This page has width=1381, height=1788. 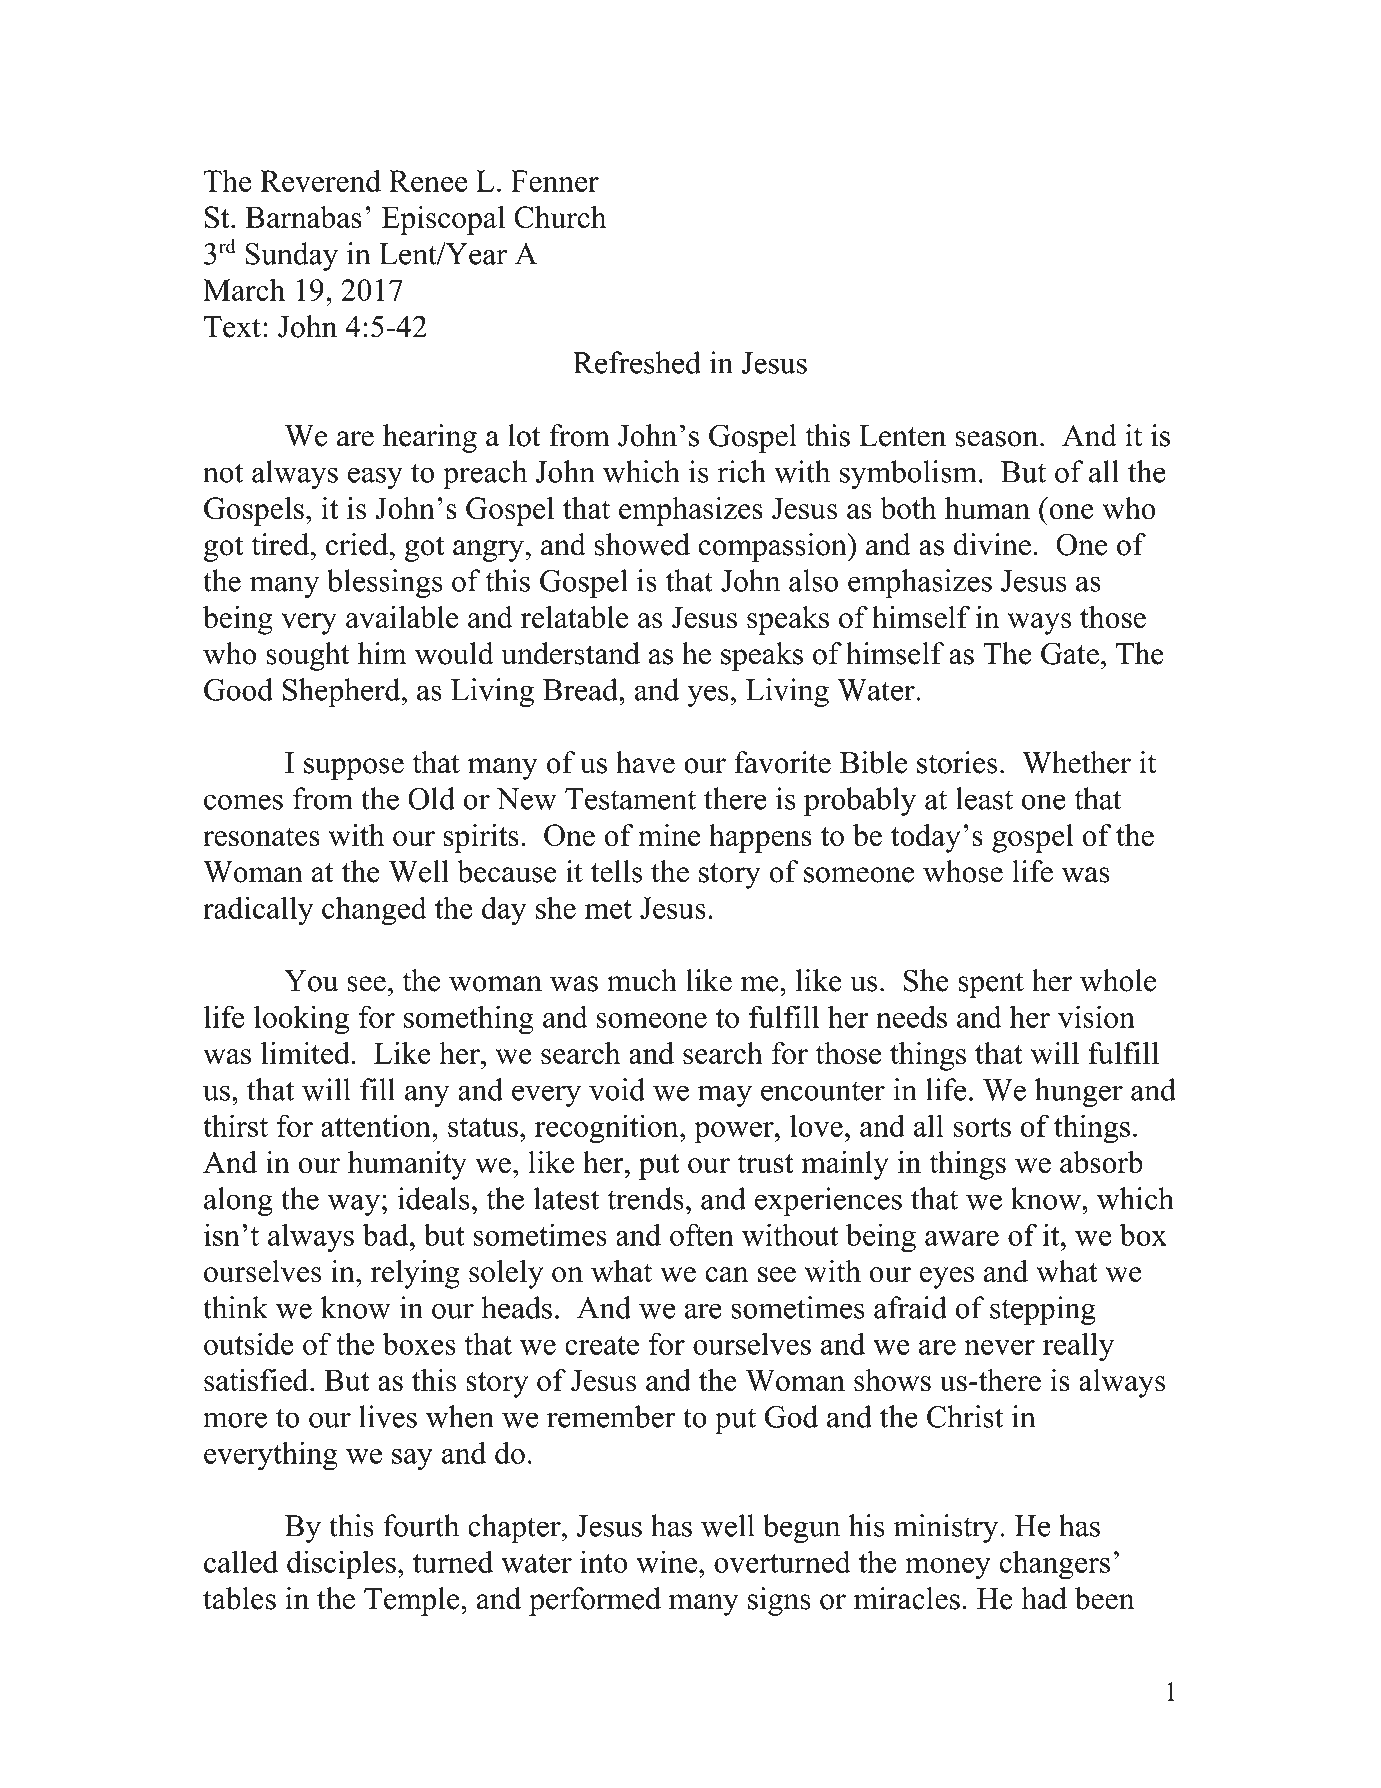 What do you see at coordinates (666, 1561) in the page?
I see `wine` at bounding box center [666, 1561].
